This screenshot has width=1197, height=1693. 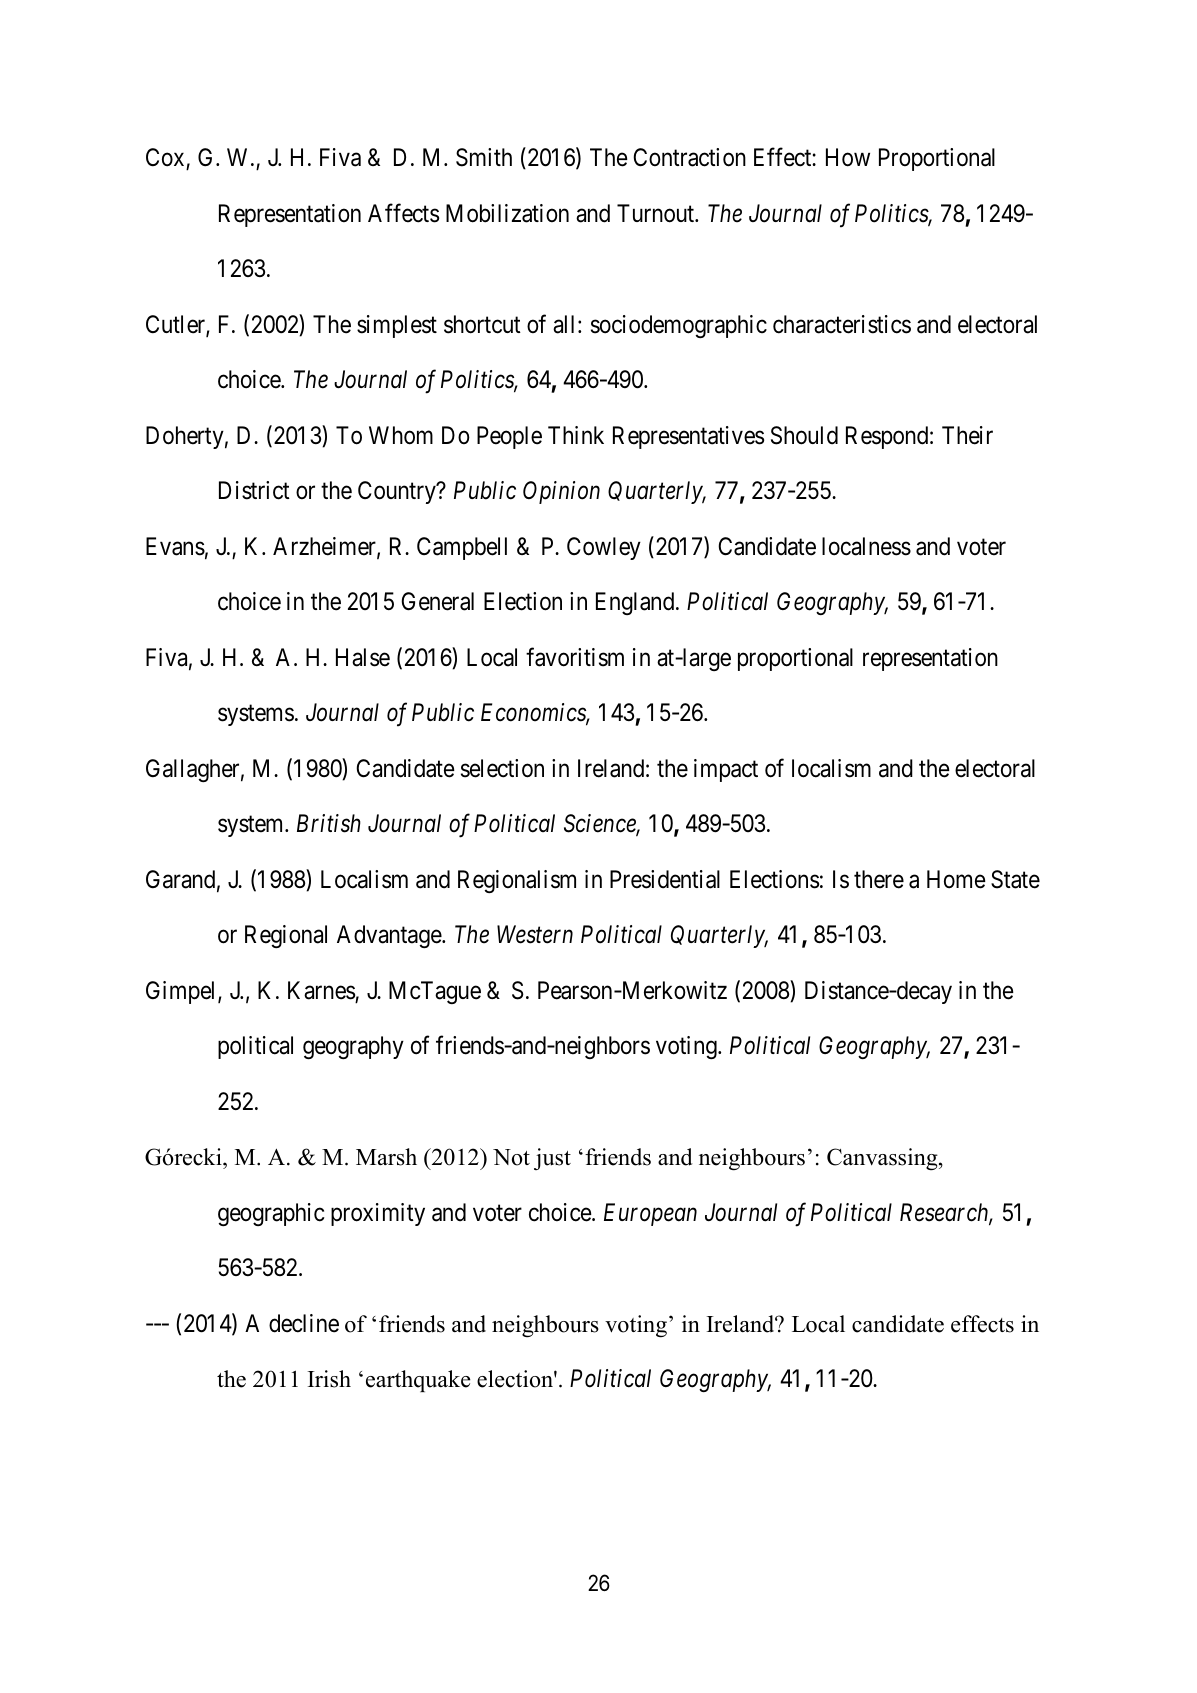 What do you see at coordinates (879, 879) in the screenshot?
I see `there` at bounding box center [879, 879].
